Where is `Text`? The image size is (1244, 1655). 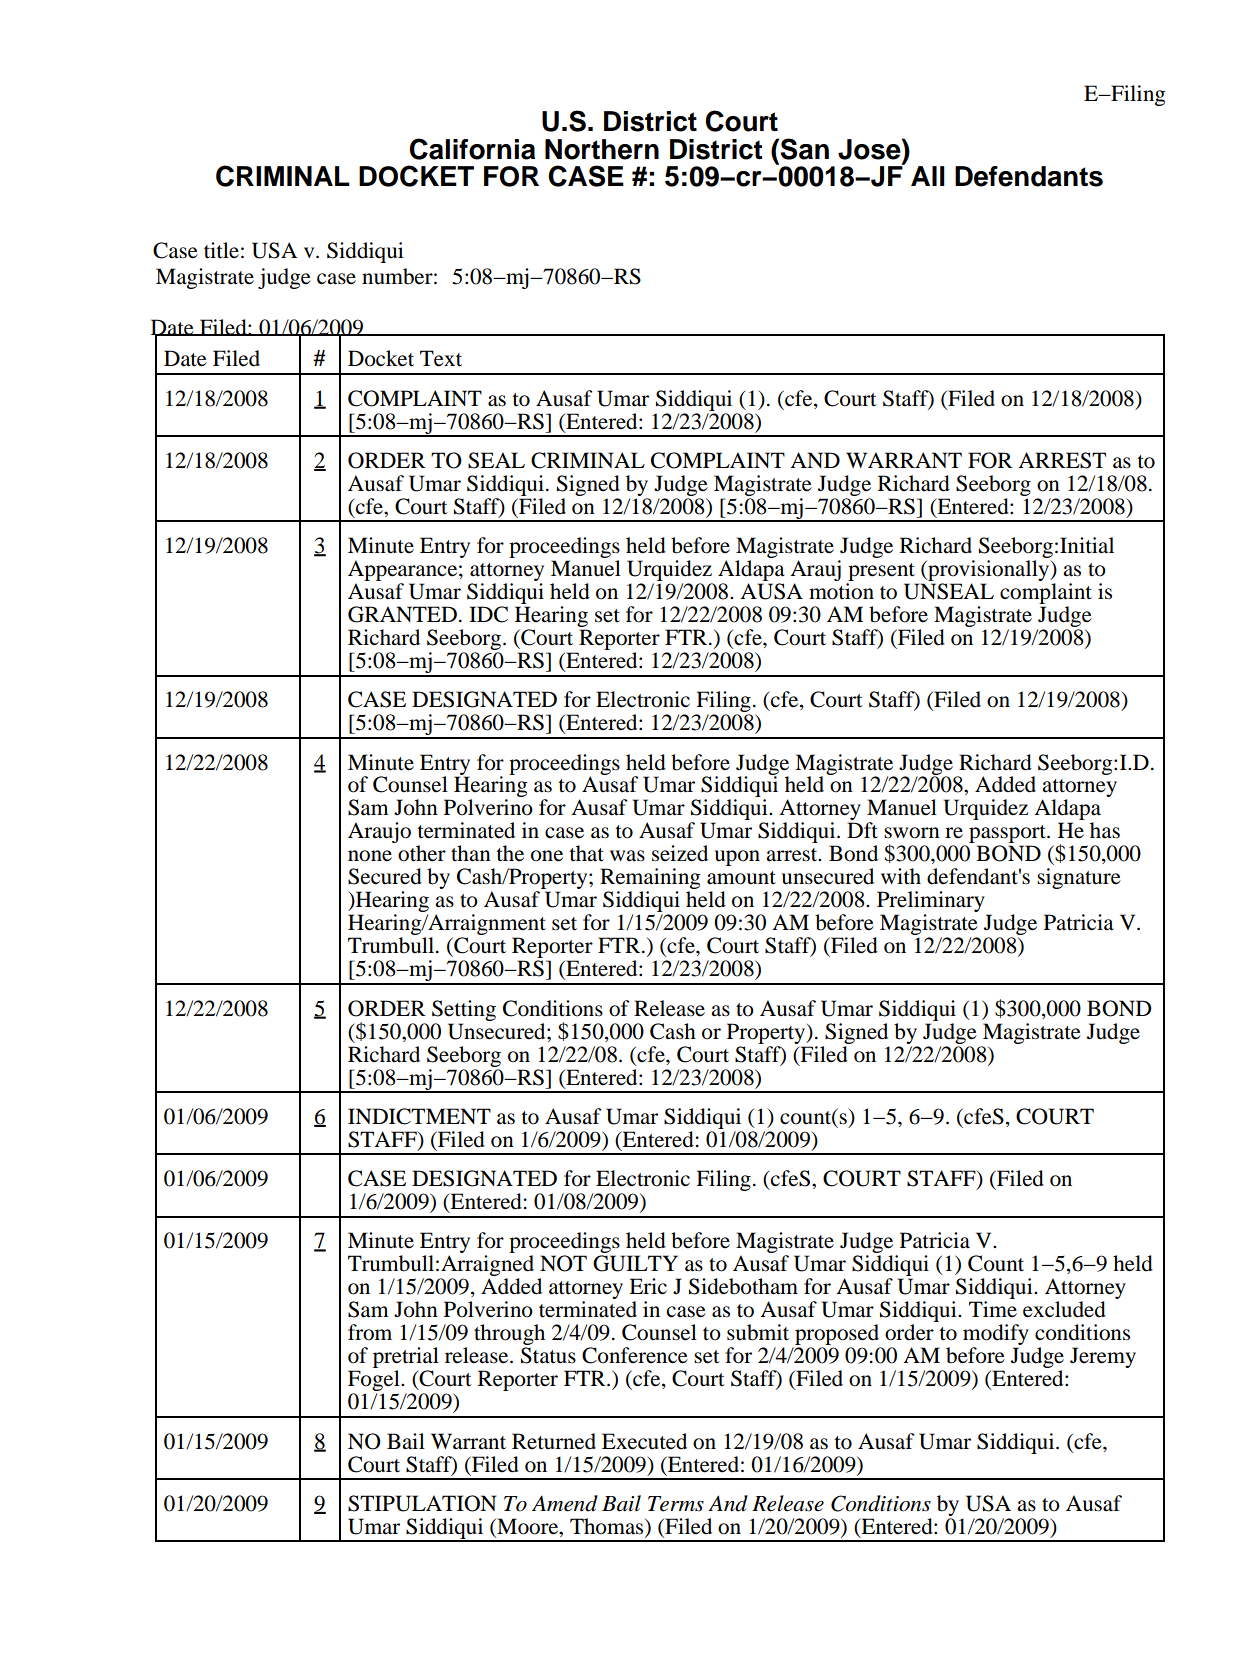 Text is located at coordinates (441, 358).
